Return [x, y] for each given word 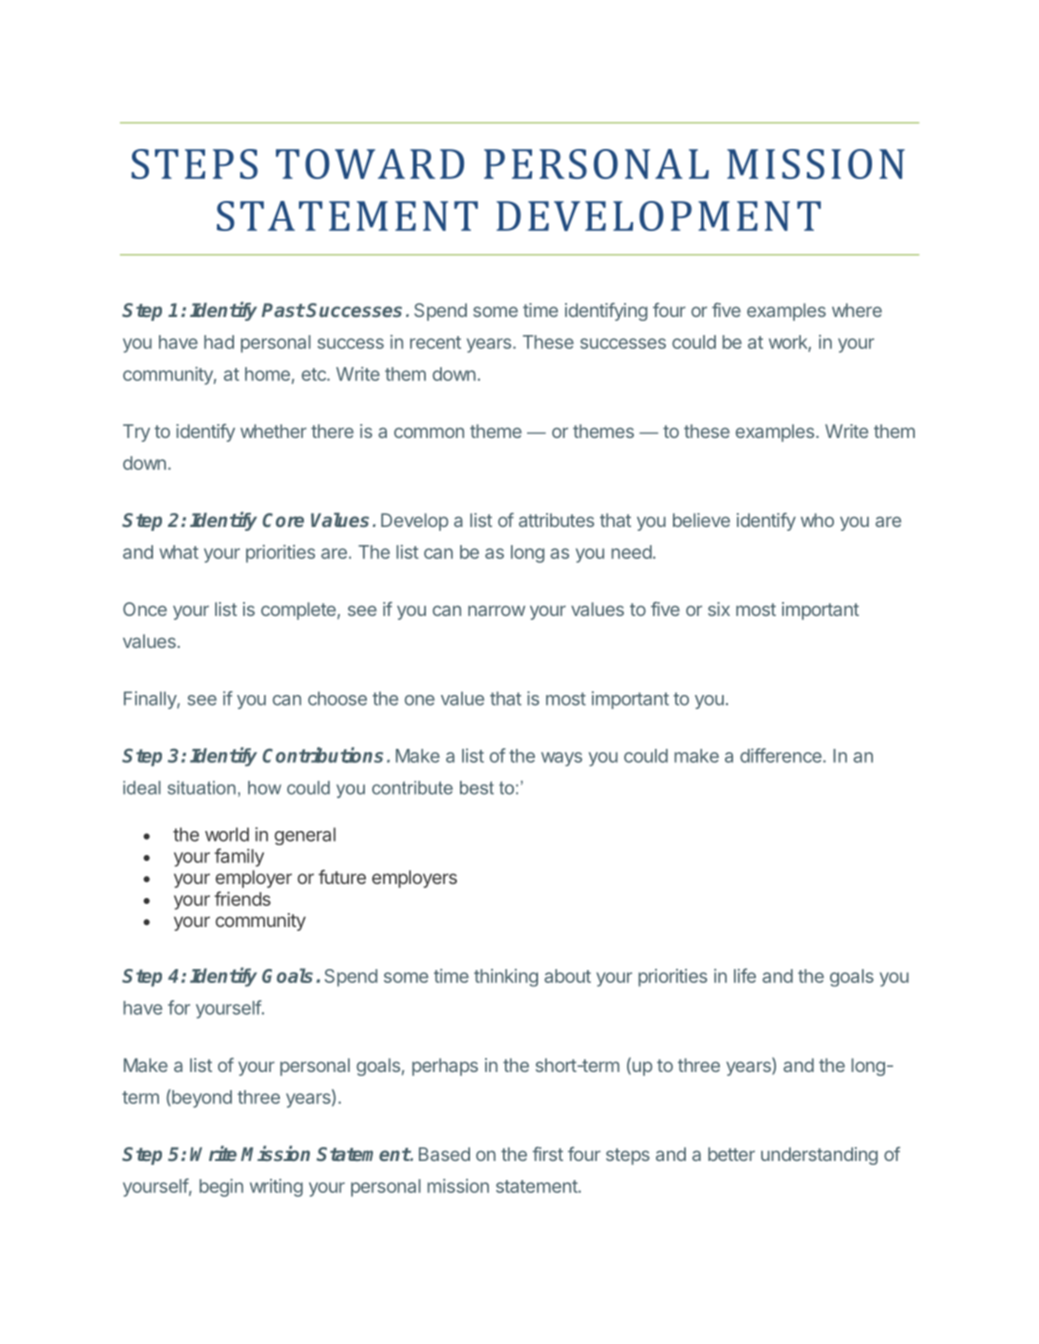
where [857, 310]
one [420, 700]
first [547, 1154]
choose [337, 698]
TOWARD [370, 164]
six [719, 609]
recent [435, 342]
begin [221, 1188]
